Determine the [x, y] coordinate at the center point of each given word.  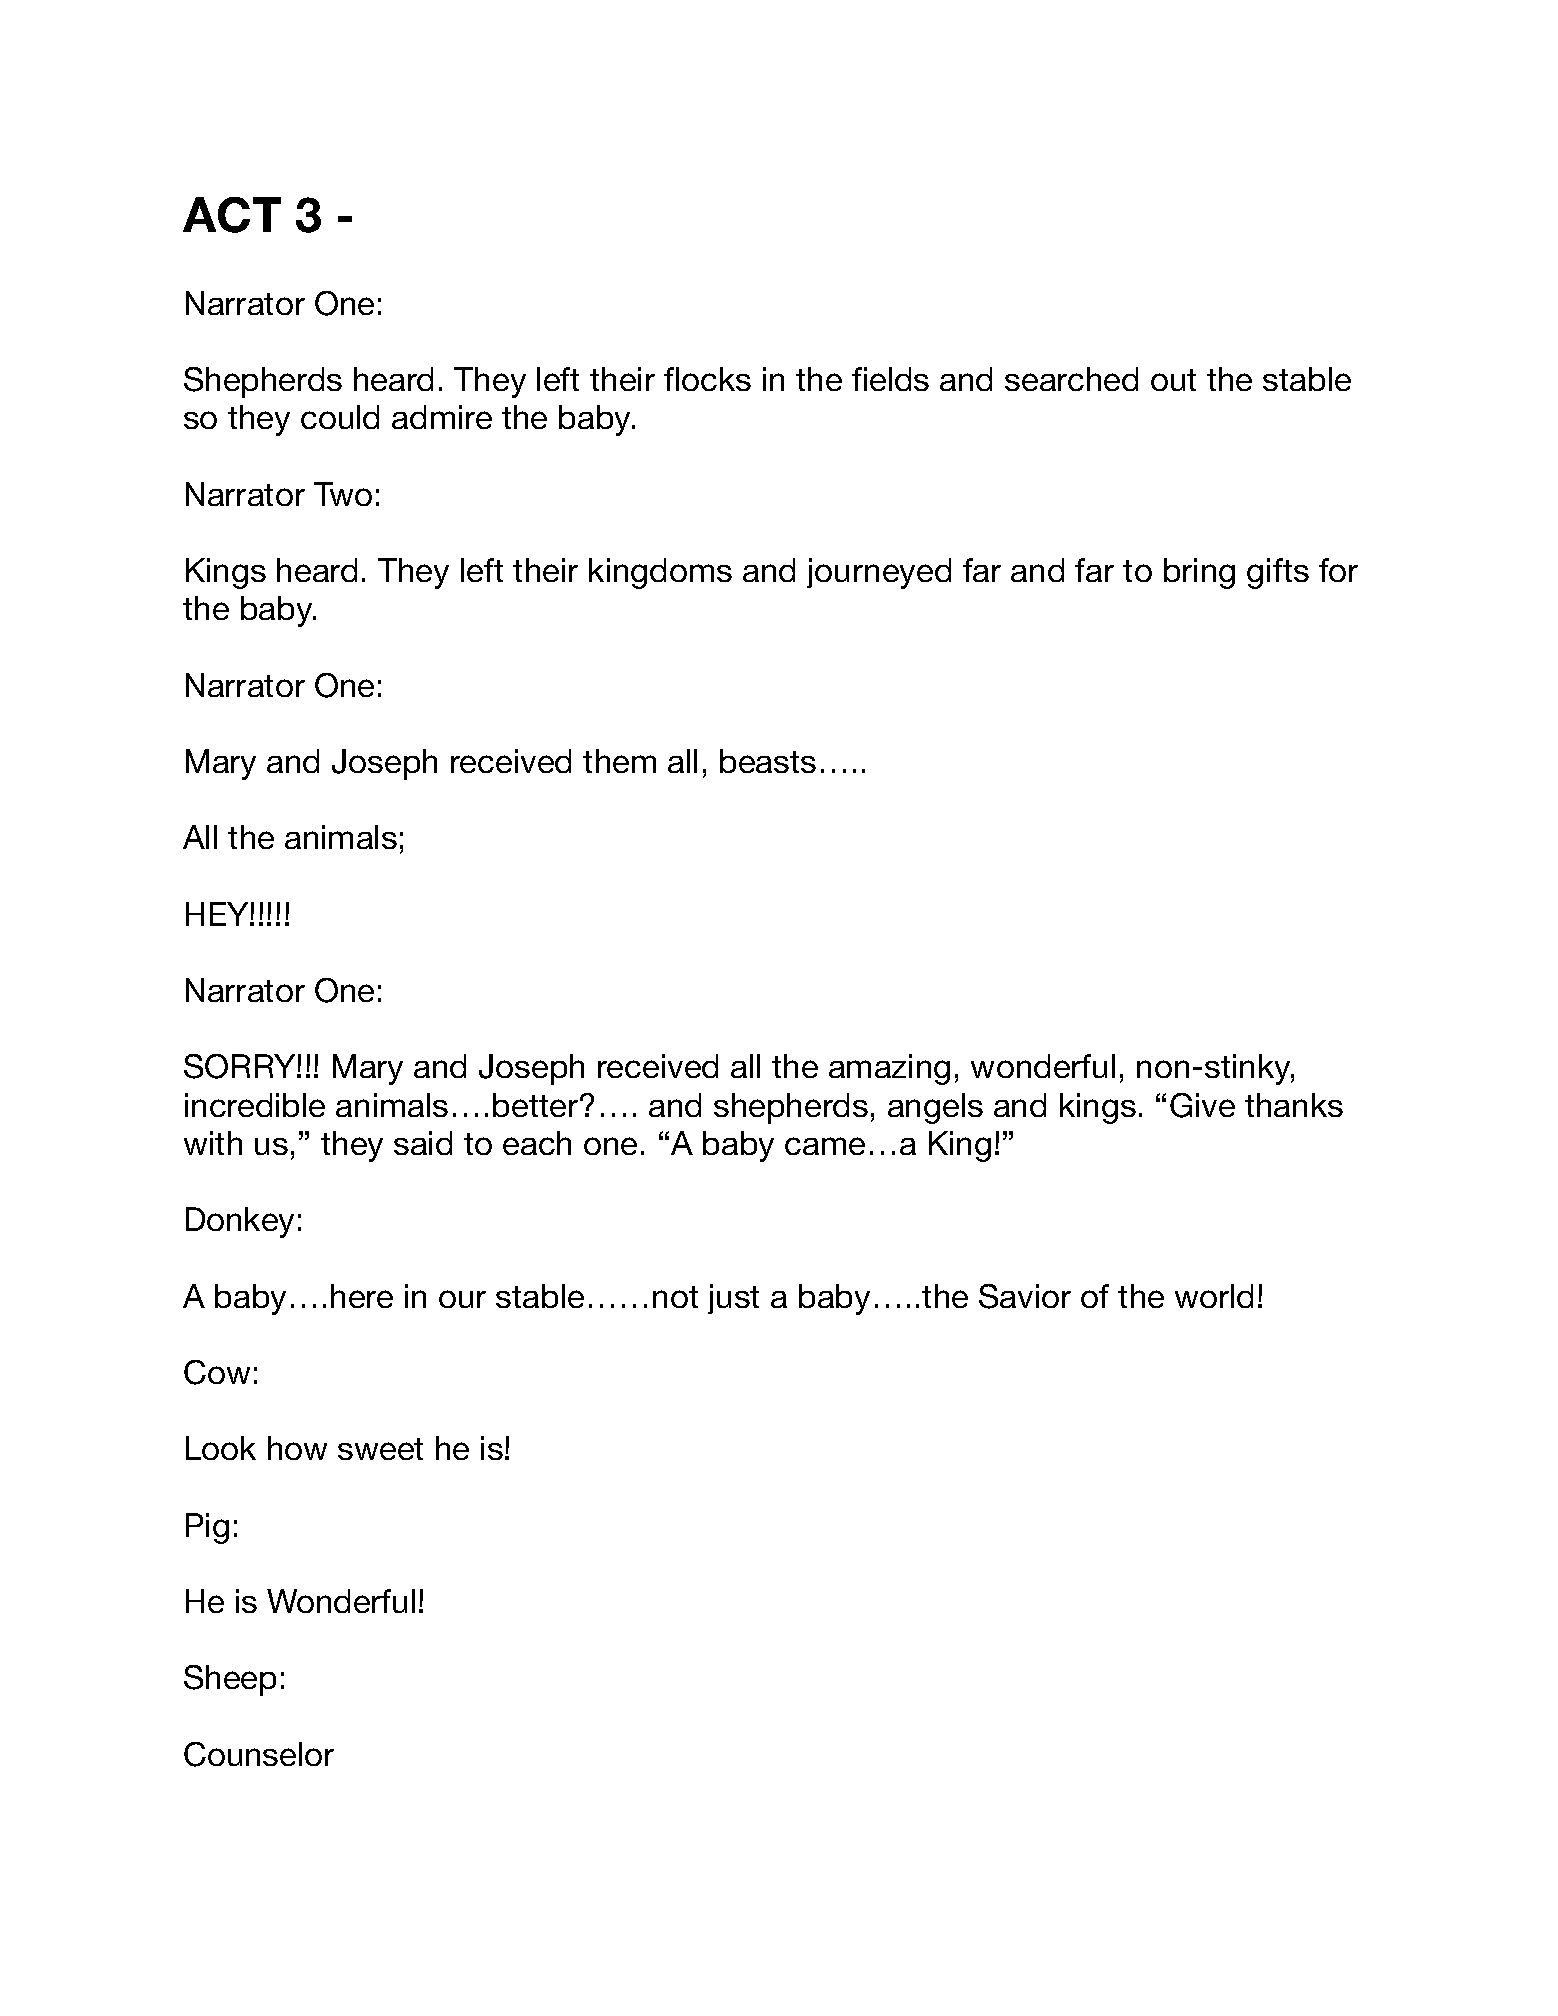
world [1214, 1296]
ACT [232, 215]
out [1173, 380]
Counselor [259, 1754]
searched [1071, 379]
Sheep [230, 1680]
